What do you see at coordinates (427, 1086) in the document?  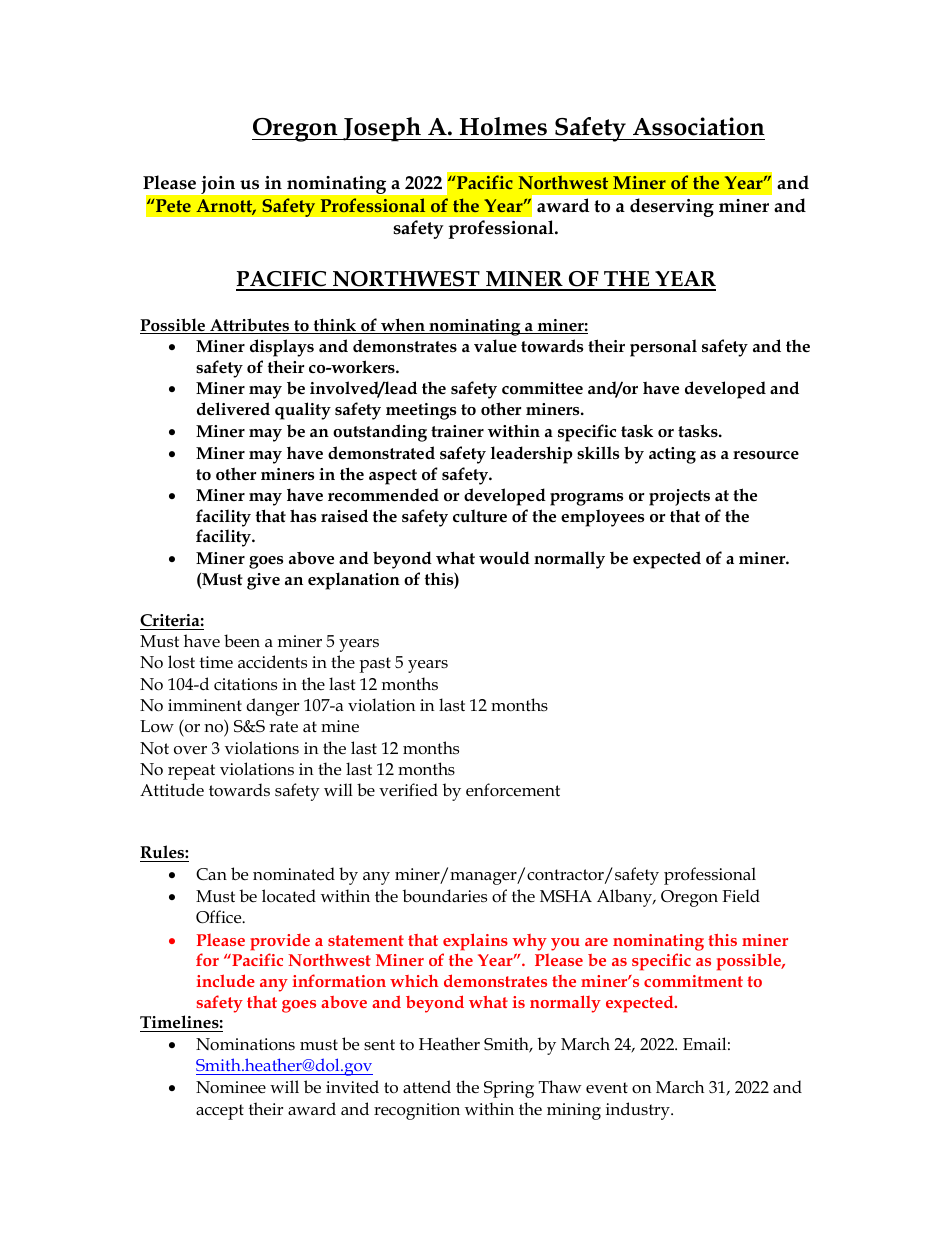 I see `attend` at bounding box center [427, 1086].
